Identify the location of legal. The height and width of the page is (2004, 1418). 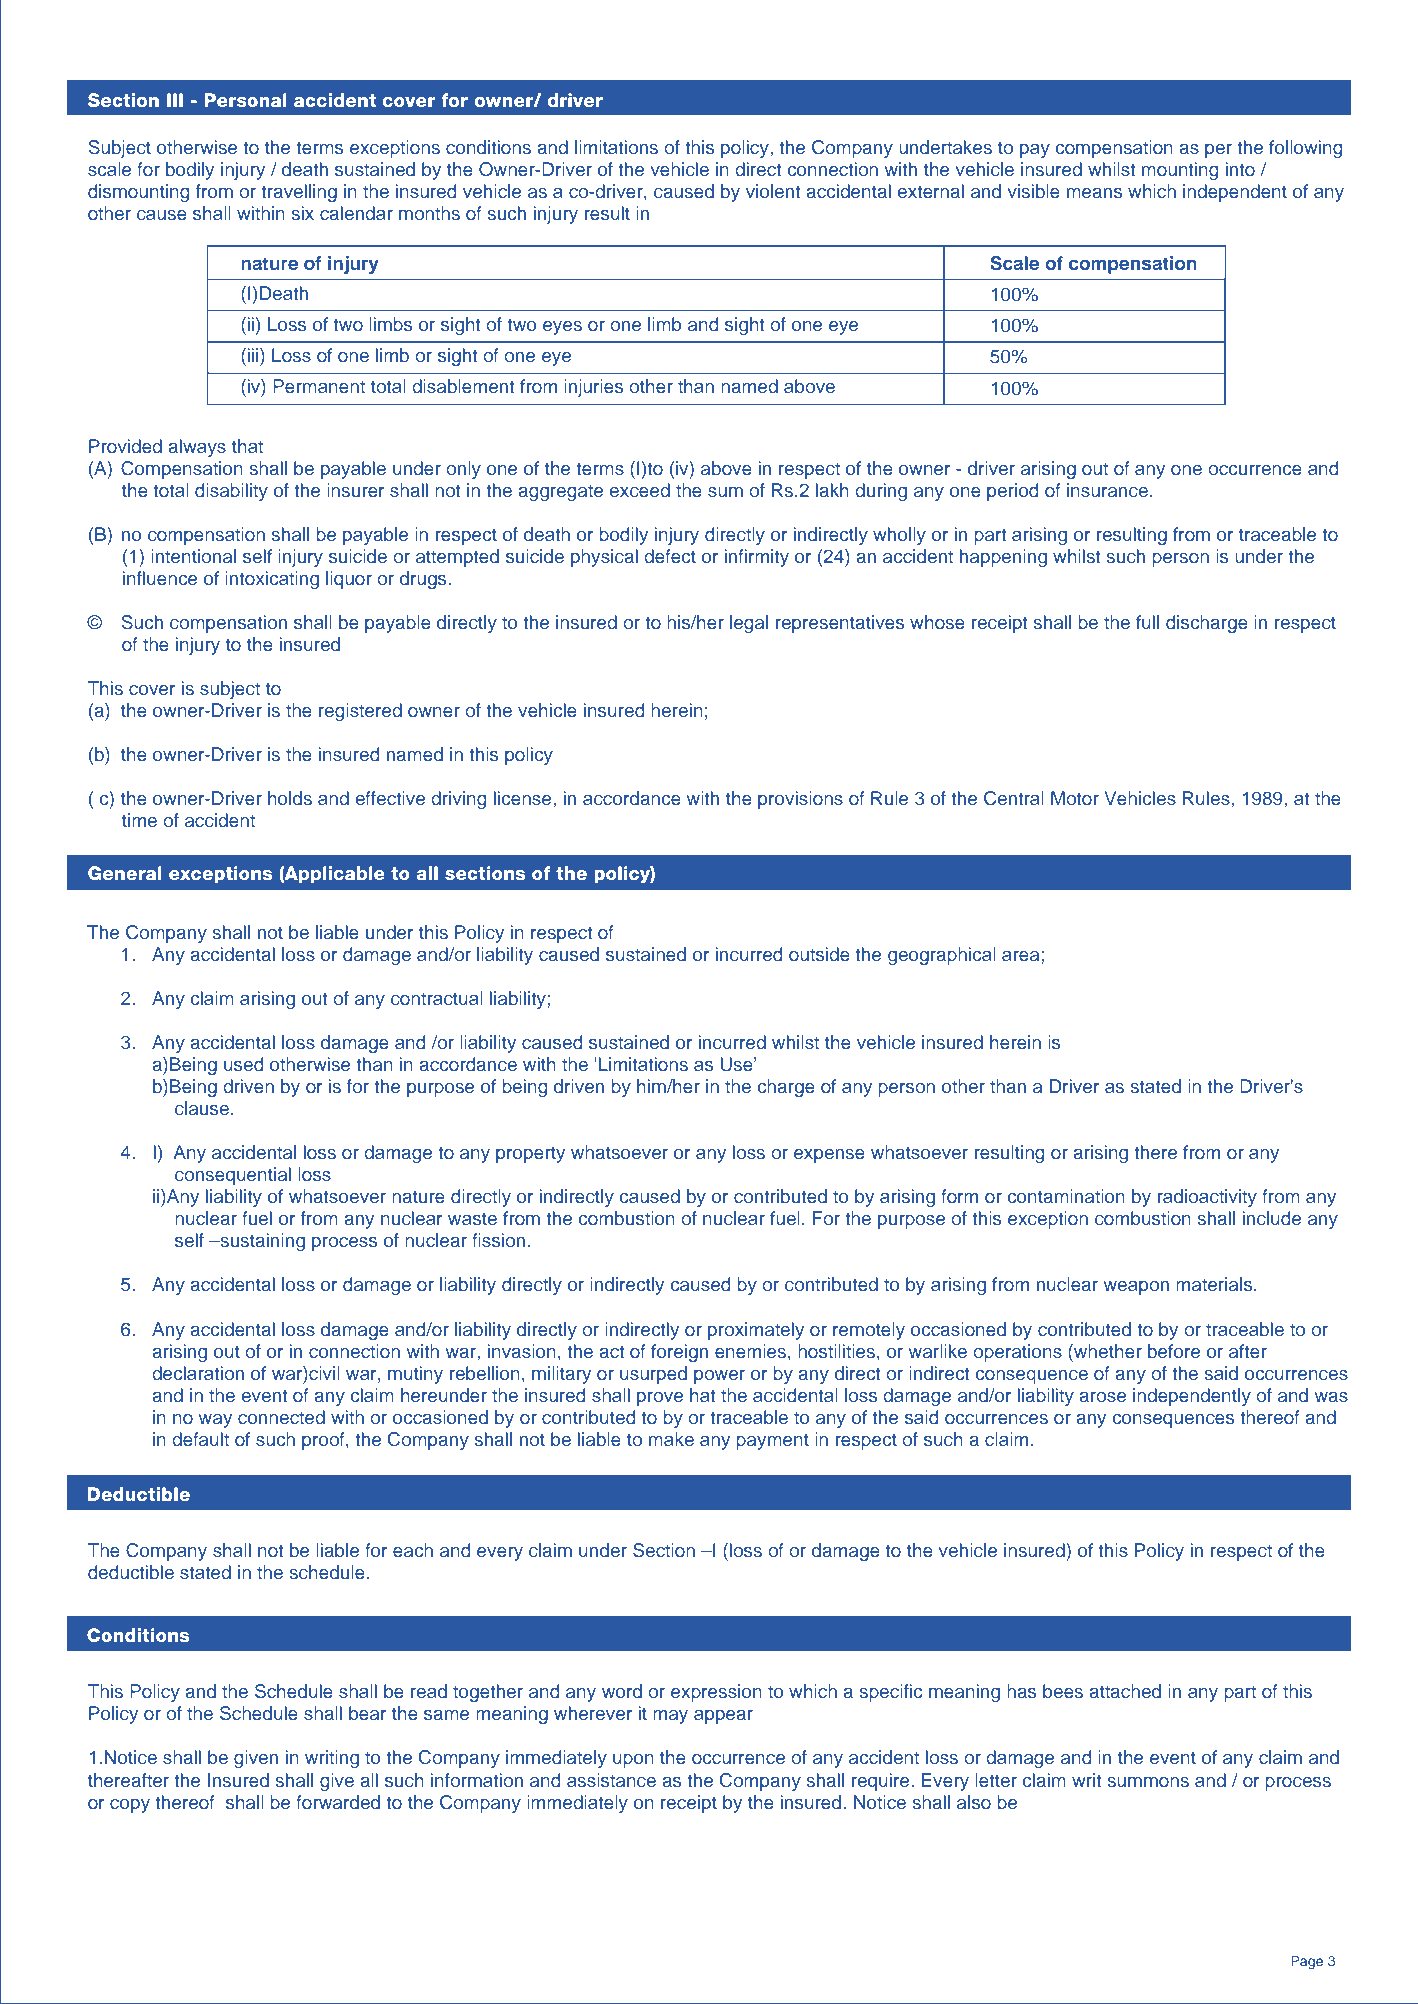
(749, 624).
